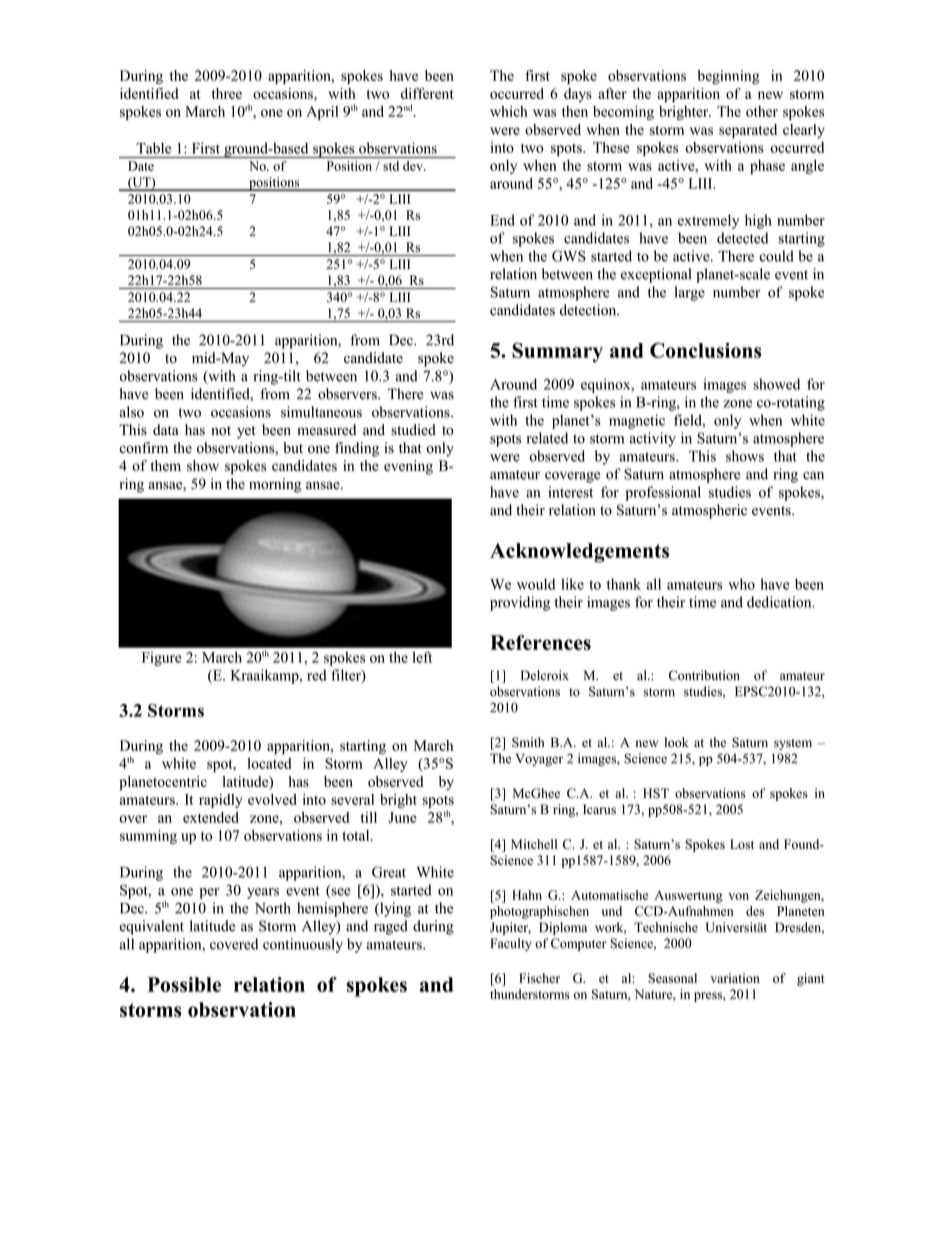 This screenshot has width=952, height=1233. Describe the element at coordinates (511, 944) in the screenshot. I see `Faculty` at that location.
